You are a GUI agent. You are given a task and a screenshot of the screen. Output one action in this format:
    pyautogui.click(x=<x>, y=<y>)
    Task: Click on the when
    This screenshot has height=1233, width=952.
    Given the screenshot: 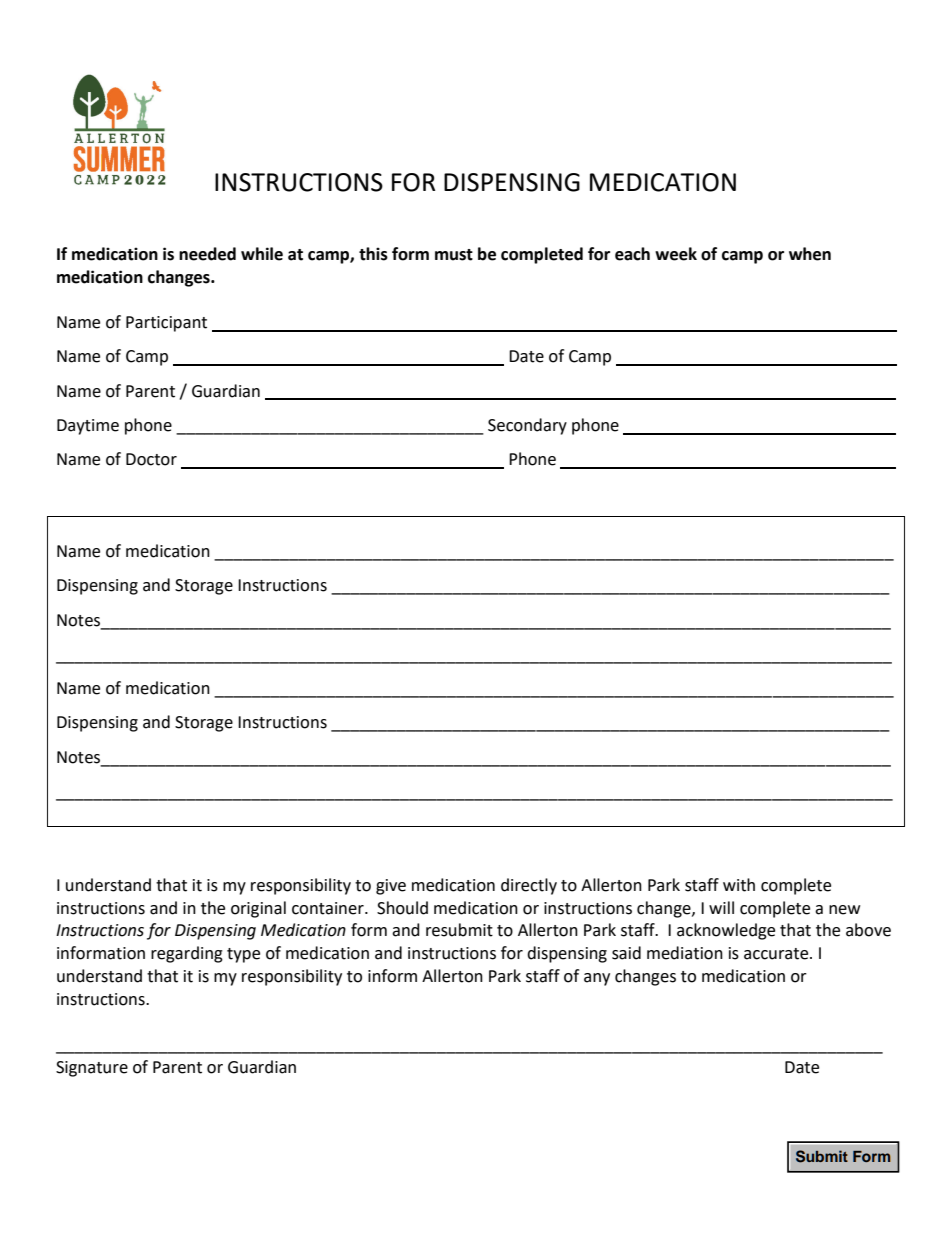 What is the action you would take?
    pyautogui.click(x=810, y=254)
